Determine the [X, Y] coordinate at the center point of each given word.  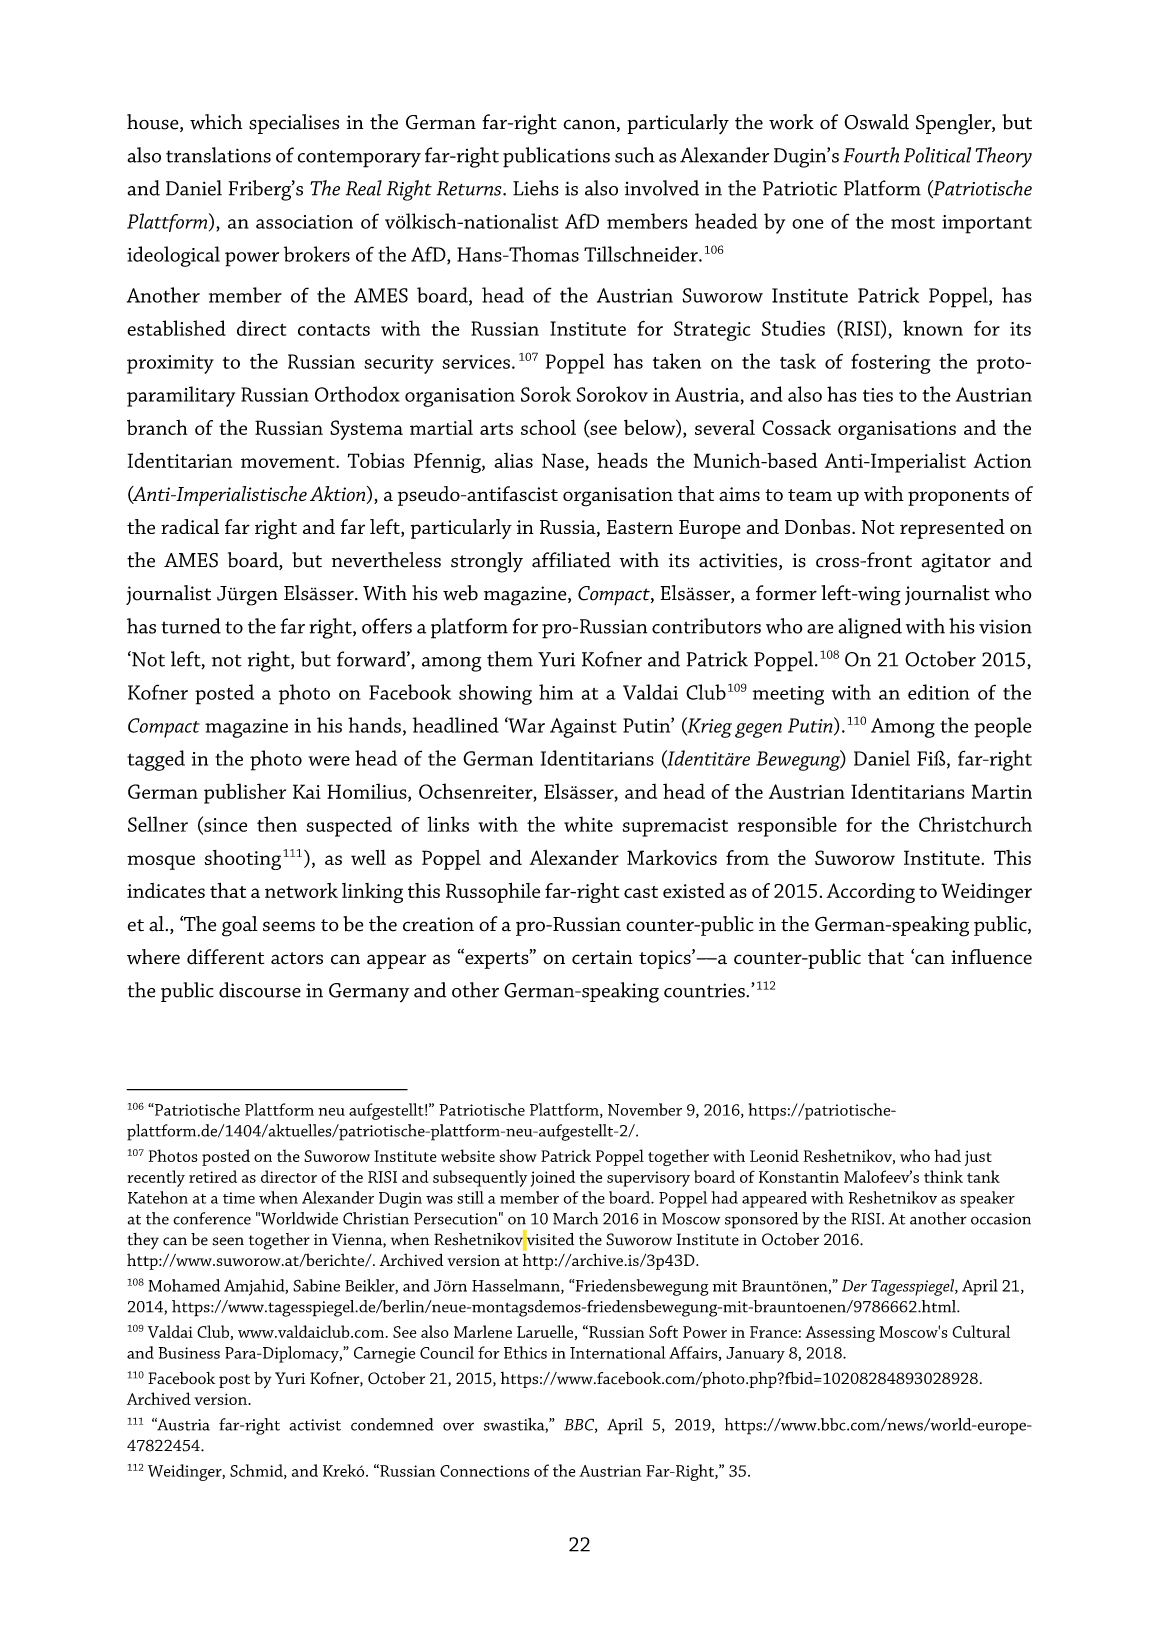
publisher [245, 793]
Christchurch [975, 824]
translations [218, 155]
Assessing [840, 1334]
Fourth [871, 155]
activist [315, 1425]
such [635, 155]
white [588, 824]
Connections [485, 1471]
